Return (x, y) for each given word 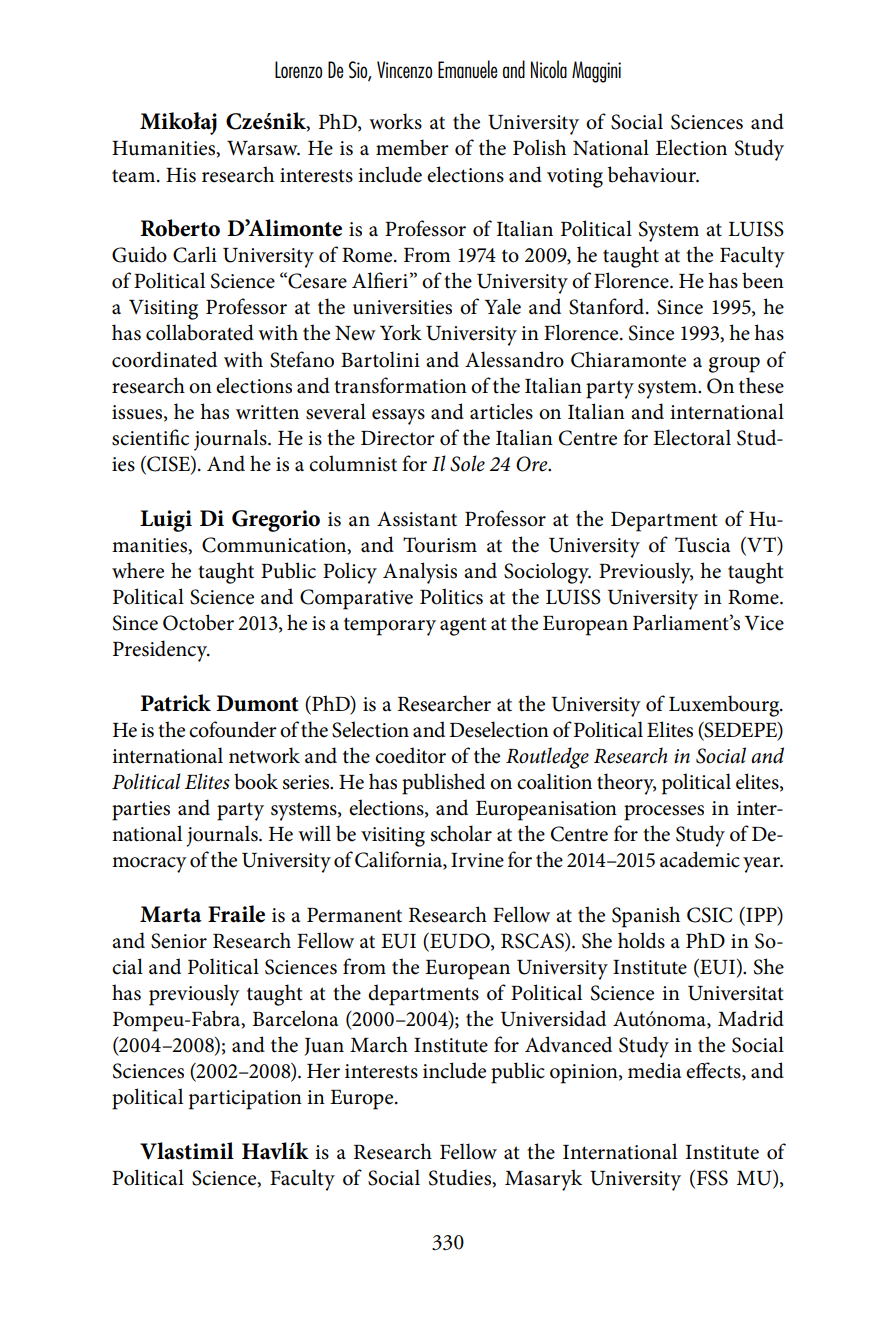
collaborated (200, 332)
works (395, 121)
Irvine (477, 860)
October (198, 622)
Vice (764, 623)
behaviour (653, 174)
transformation (400, 385)
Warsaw (263, 148)
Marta (171, 914)
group (734, 365)
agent (463, 626)
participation (245, 1100)
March (379, 1044)
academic (700, 859)
